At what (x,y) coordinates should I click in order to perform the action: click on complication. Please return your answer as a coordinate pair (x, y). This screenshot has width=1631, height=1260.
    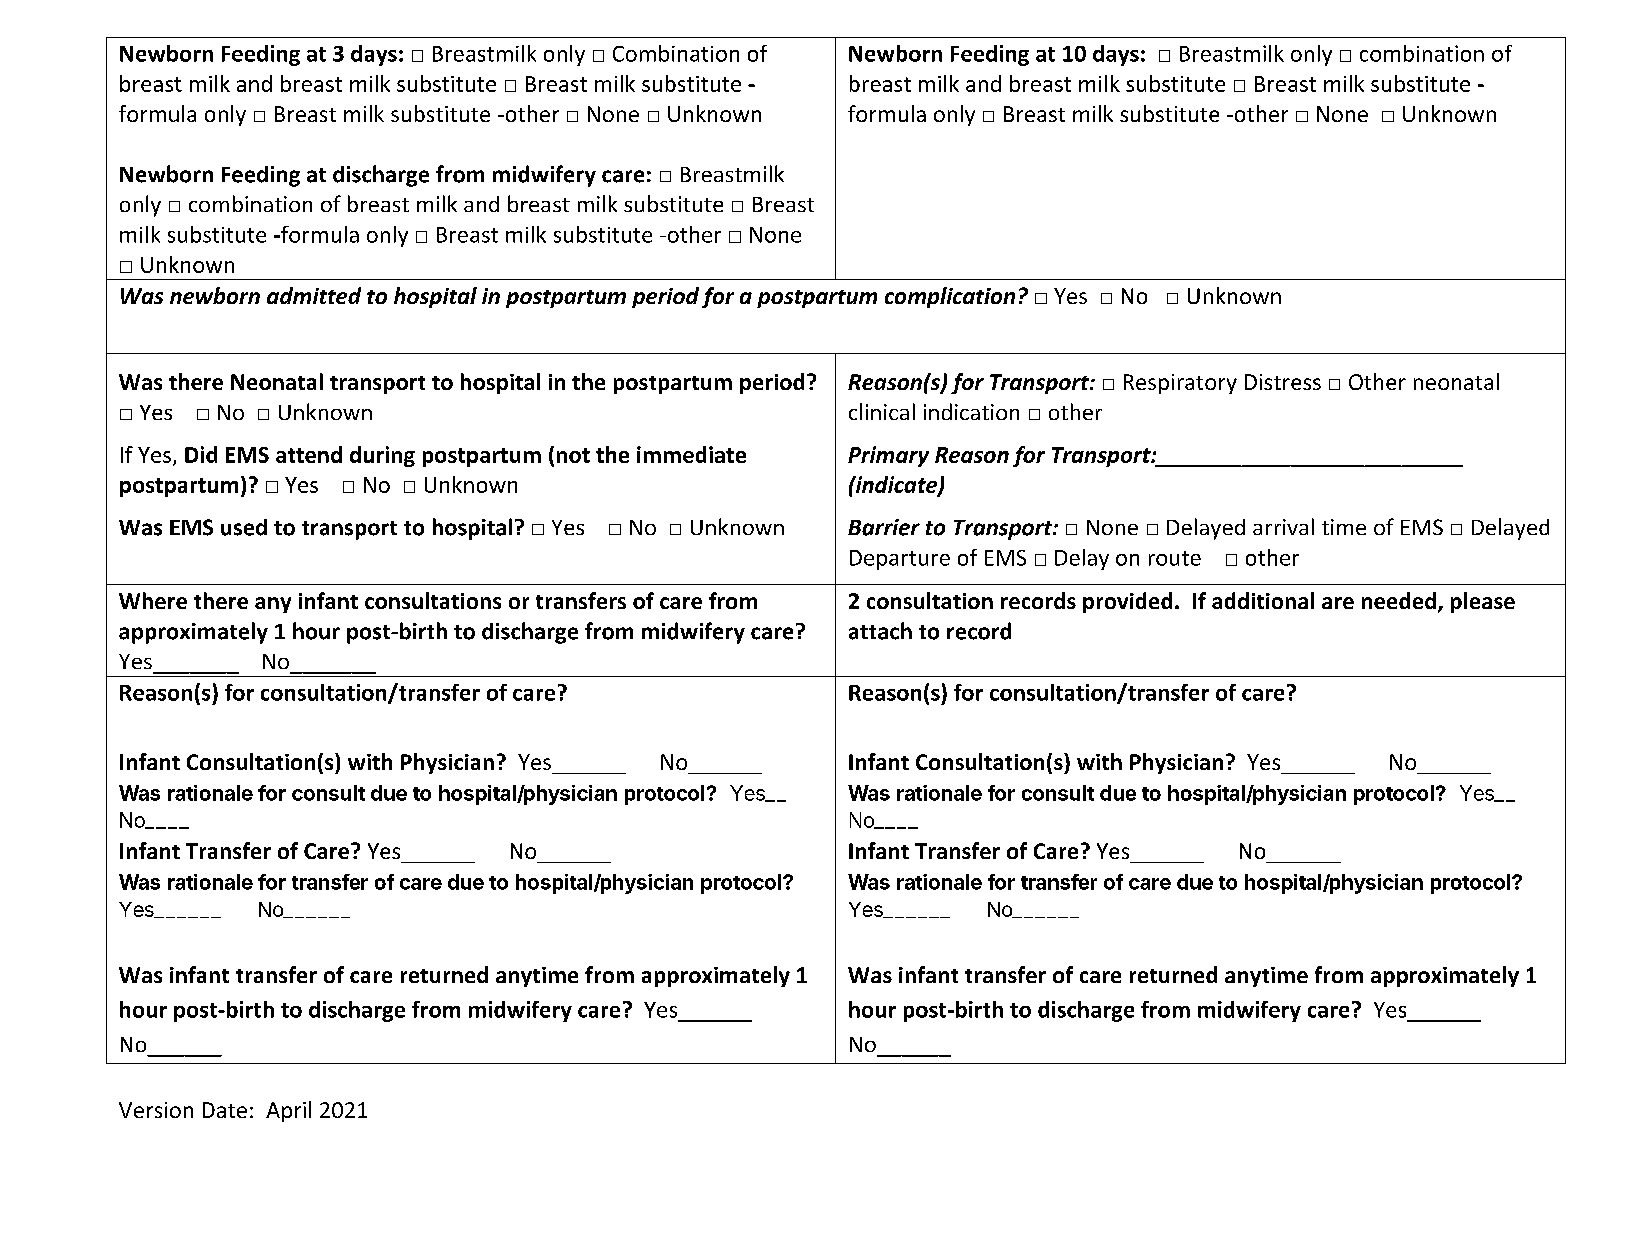
    Looking at the image, I should click on (950, 297).
